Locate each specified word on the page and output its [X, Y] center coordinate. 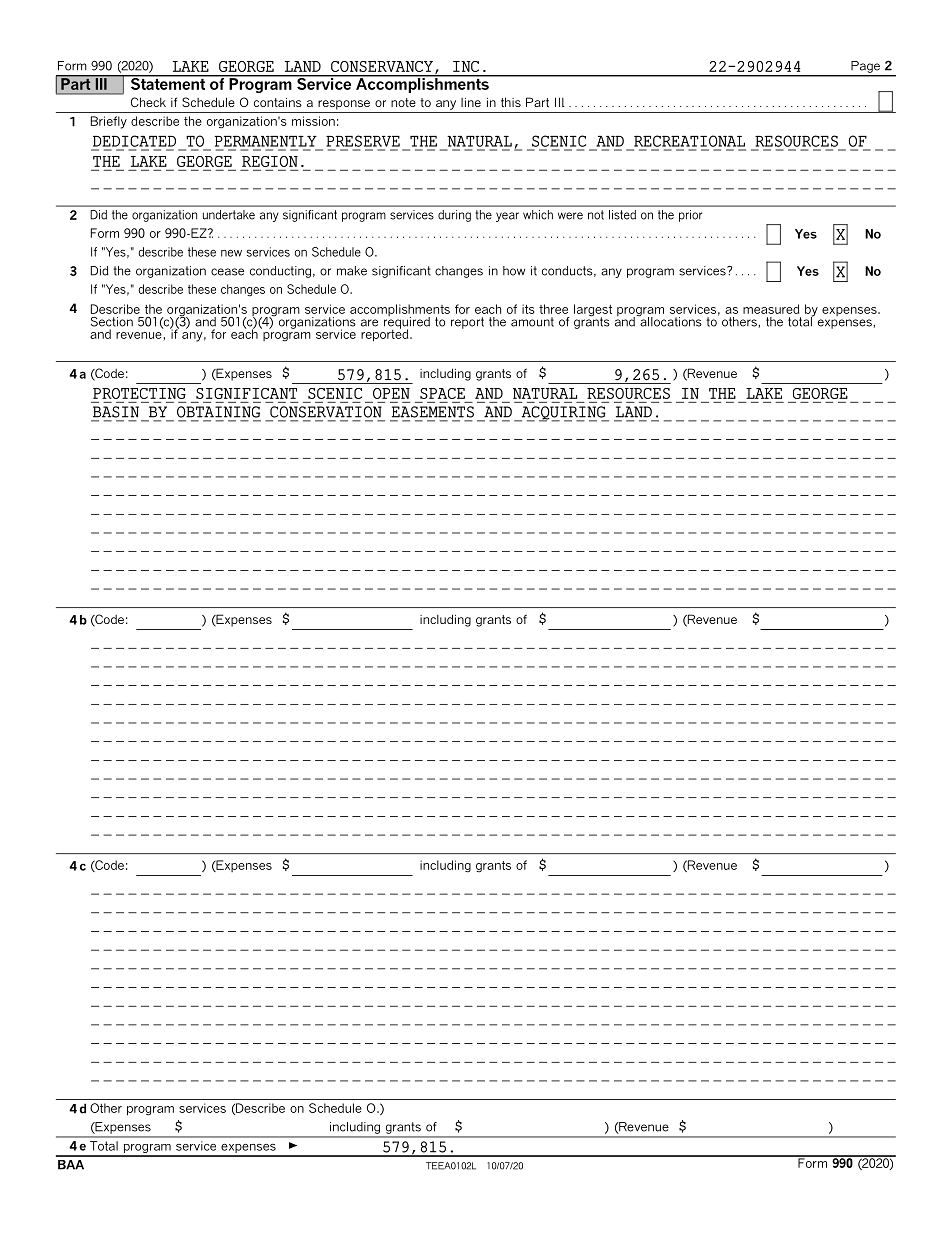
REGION [270, 161]
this [511, 102]
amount [532, 322]
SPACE [442, 393]
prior [690, 216]
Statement [167, 82]
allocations [670, 320]
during [454, 216]
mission [313, 121]
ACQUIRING [563, 414]
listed [622, 215]
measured [771, 309]
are [369, 323]
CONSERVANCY [383, 67]
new [231, 253]
